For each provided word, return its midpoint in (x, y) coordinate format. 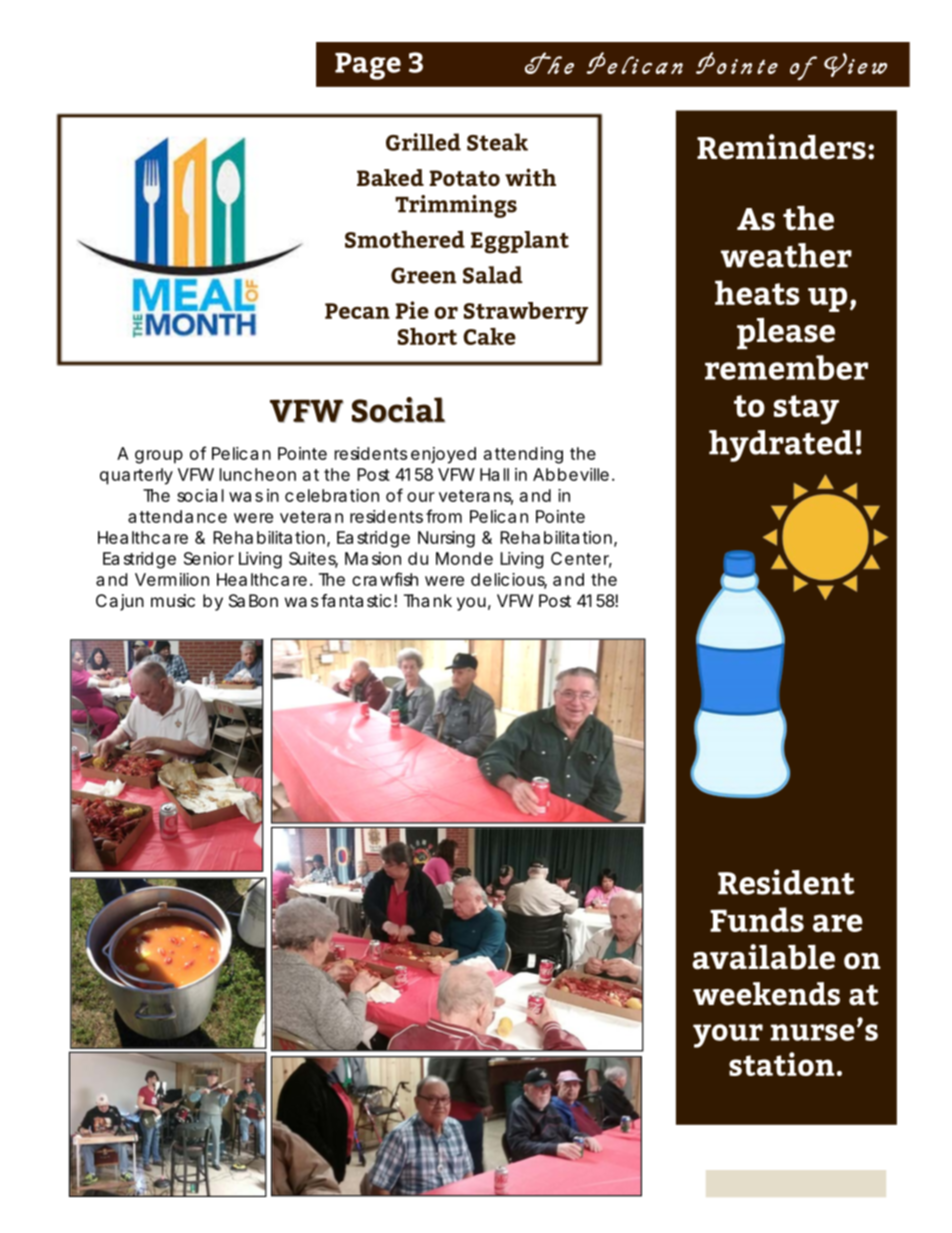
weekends (766, 994)
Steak (497, 142)
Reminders (781, 147)
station (782, 1064)
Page (368, 66)
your (728, 1036)
